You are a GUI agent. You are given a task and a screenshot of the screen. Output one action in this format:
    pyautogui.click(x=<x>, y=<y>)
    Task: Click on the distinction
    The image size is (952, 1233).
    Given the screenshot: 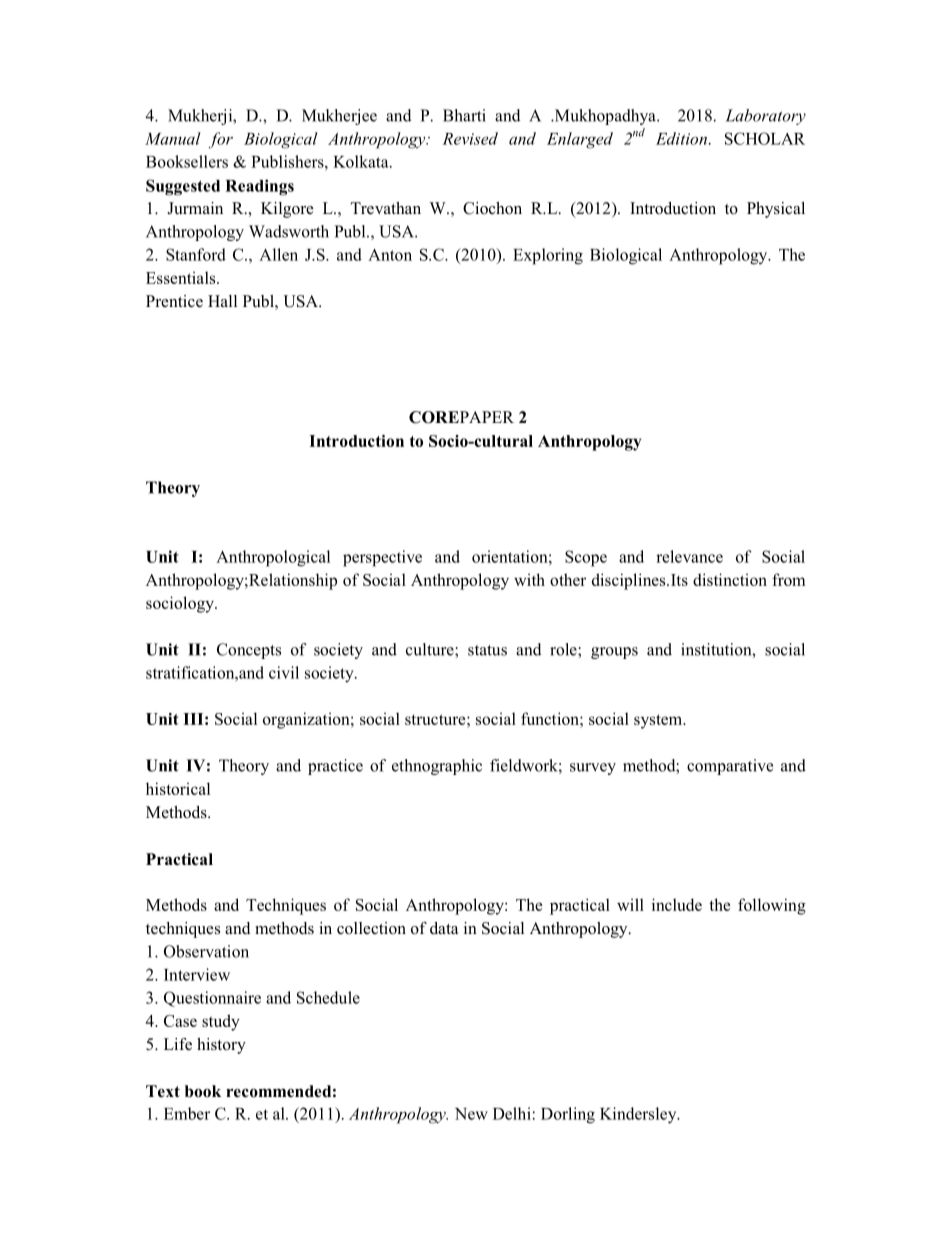 What is the action you would take?
    pyautogui.click(x=730, y=579)
